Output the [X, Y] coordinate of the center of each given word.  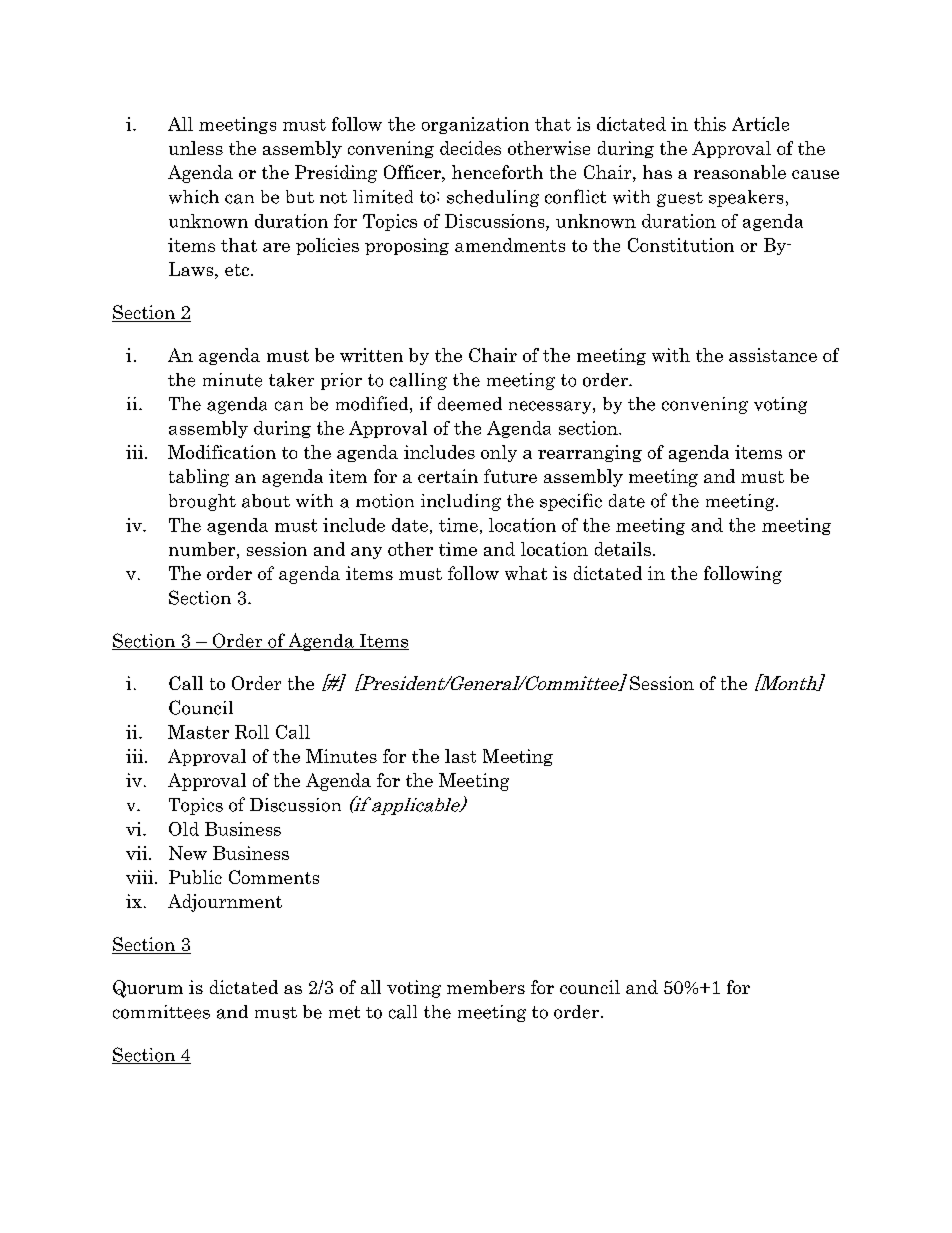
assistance [773, 355]
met [344, 1012]
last [460, 756]
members [486, 987]
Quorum [148, 989]
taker [291, 380]
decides [470, 148]
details [623, 549]
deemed [470, 404]
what [526, 573]
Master [198, 732]
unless [196, 148]
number [203, 549]
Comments [274, 877]
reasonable [740, 172]
